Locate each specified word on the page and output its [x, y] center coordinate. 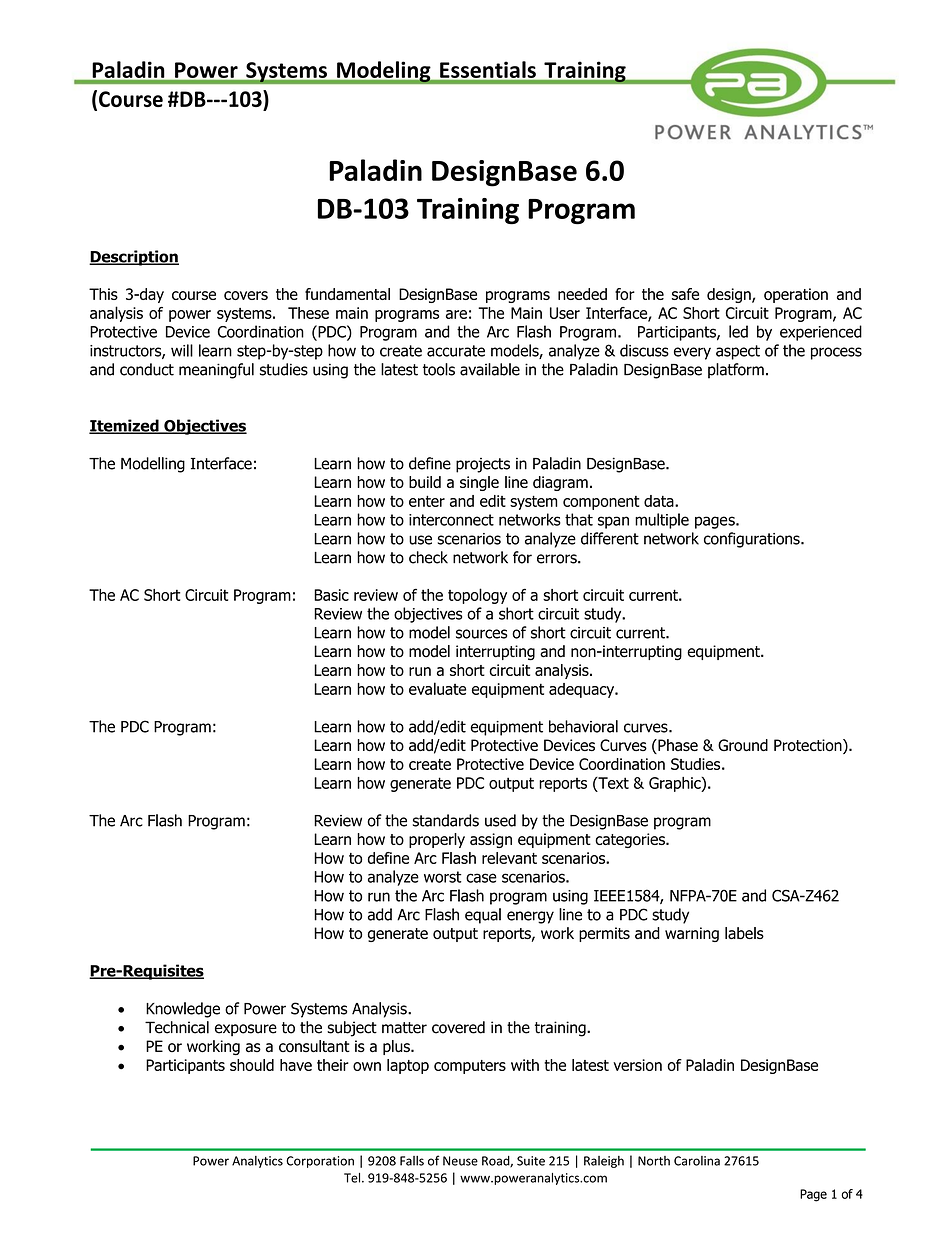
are [456, 314]
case [481, 878]
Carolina [697, 1161]
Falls [412, 1161]
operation [796, 295]
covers [246, 295]
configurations [753, 540]
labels [744, 933]
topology [477, 596]
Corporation [320, 1162]
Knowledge [183, 1010]
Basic [331, 595]
